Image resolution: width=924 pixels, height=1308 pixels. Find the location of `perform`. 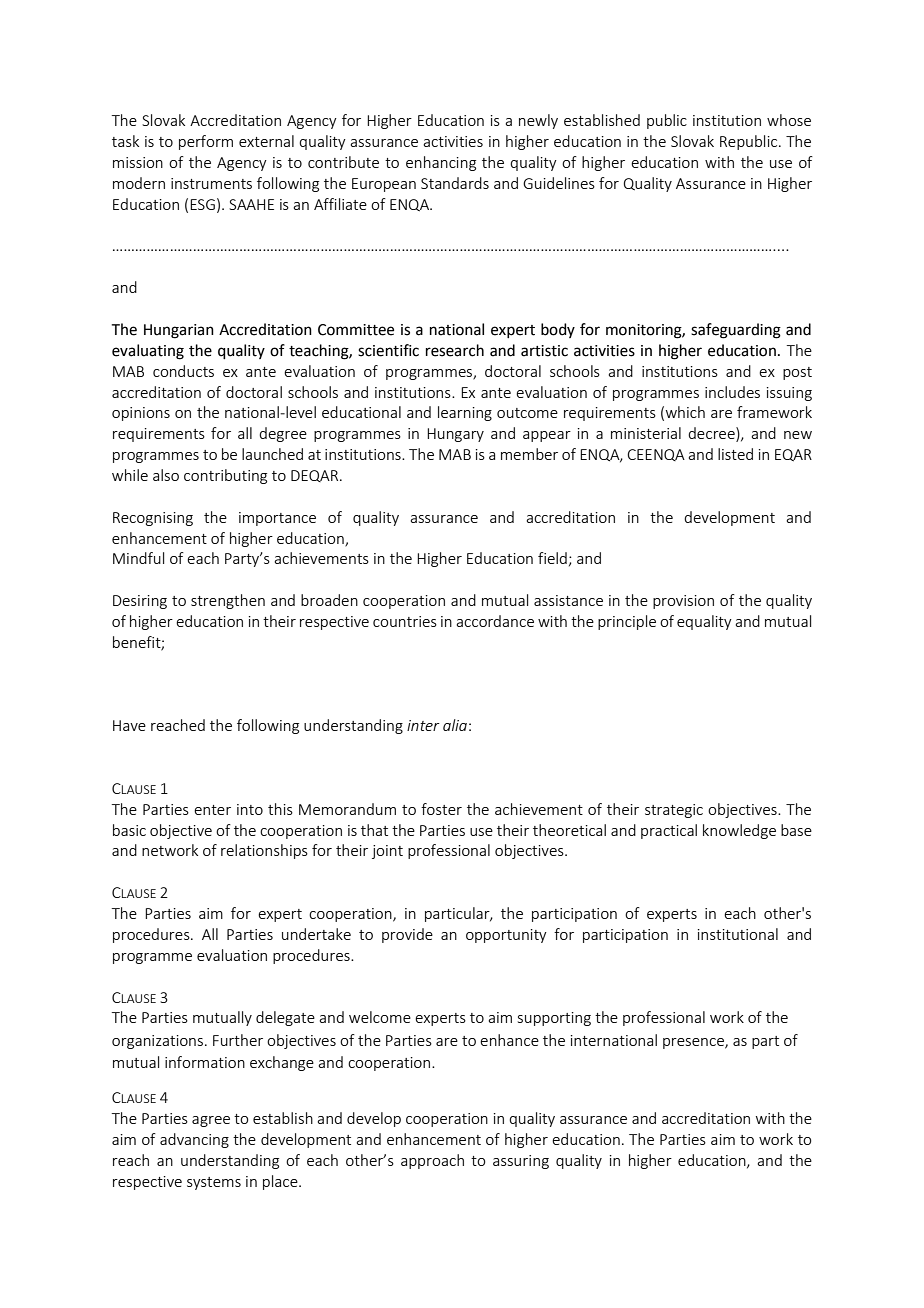

perform is located at coordinates (206, 142).
